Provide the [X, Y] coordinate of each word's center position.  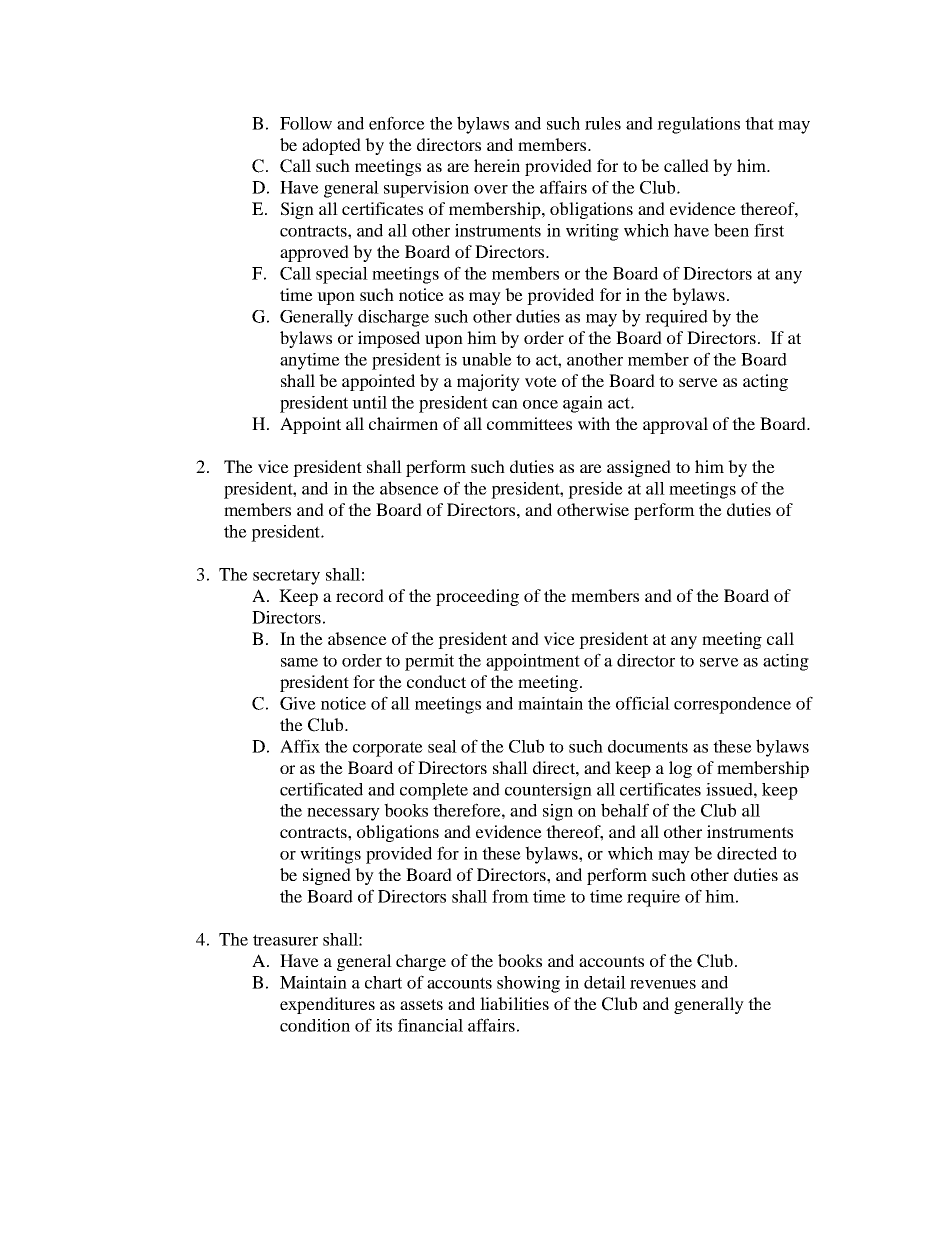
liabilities [514, 1003]
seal [442, 746]
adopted [331, 146]
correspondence [732, 705]
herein [497, 165]
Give [298, 703]
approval [675, 425]
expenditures [327, 1005]
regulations [698, 125]
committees [529, 423]
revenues [663, 984]
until [369, 402]
